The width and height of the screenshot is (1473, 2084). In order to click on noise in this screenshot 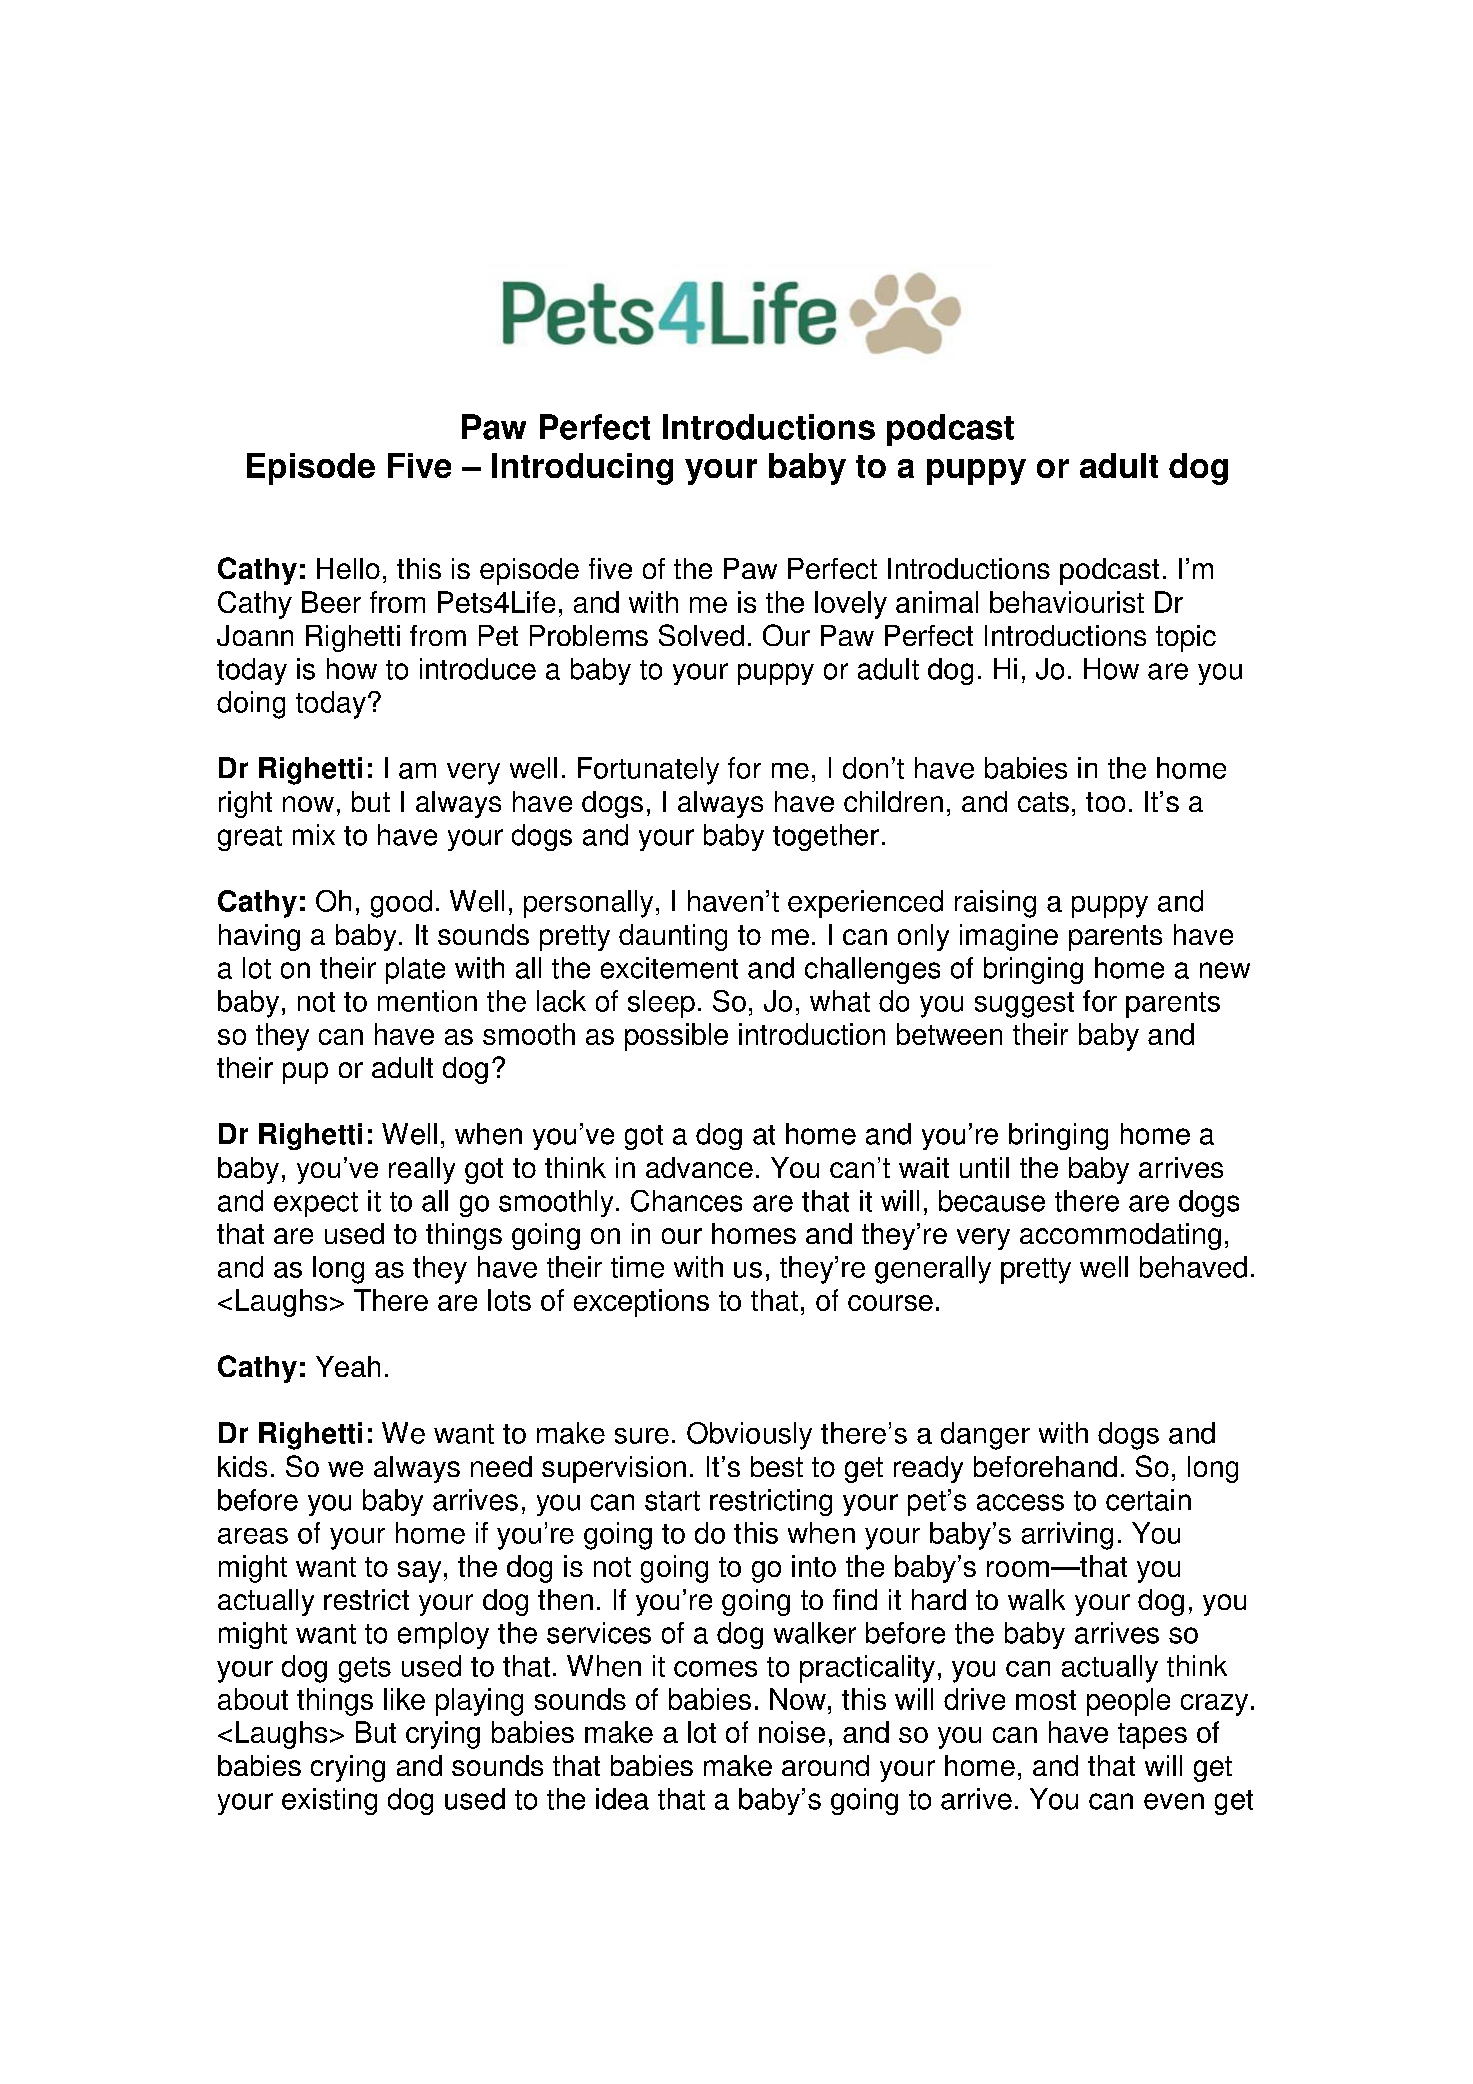, I will do `click(792, 1732)`.
